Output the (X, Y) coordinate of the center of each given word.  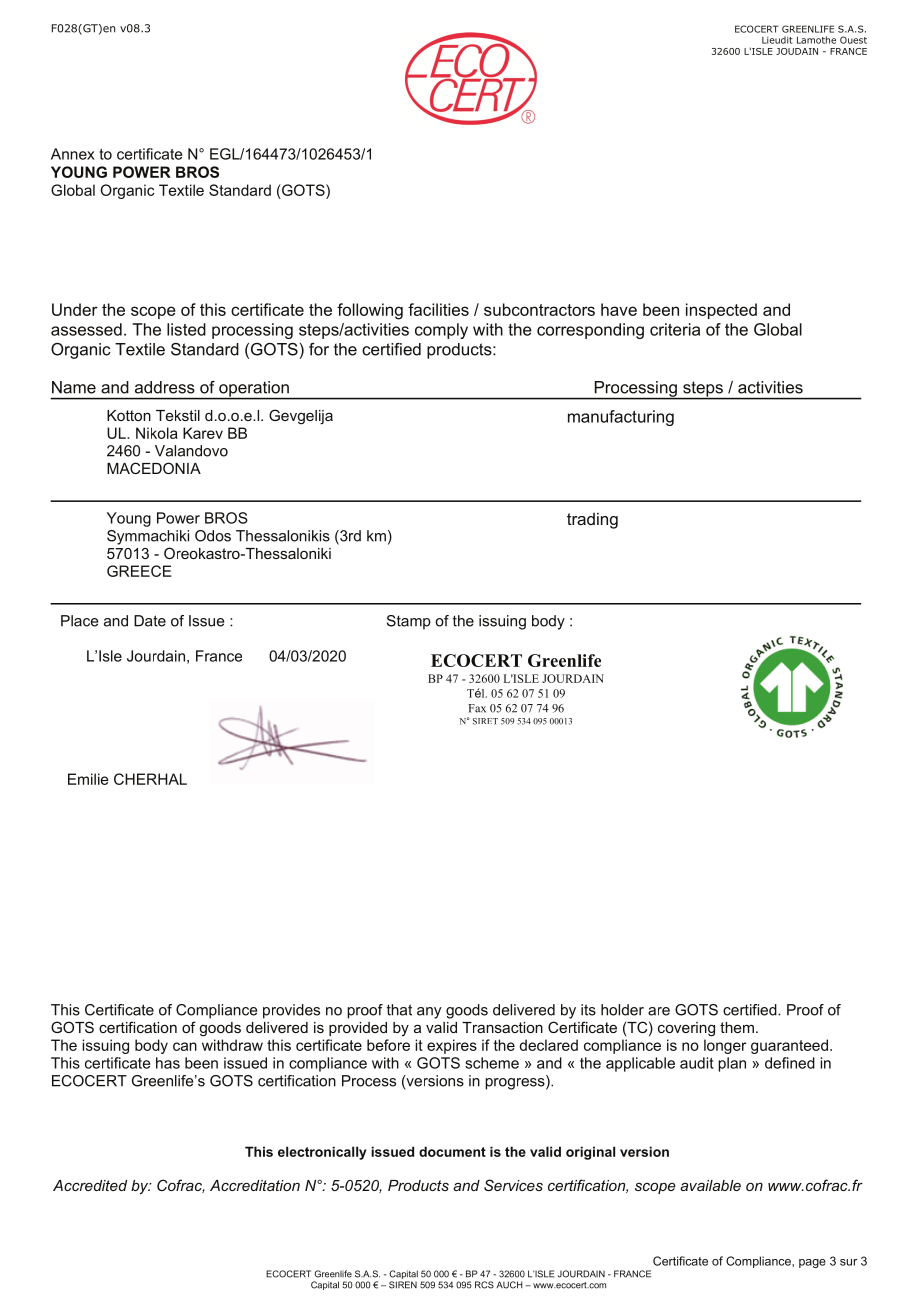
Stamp (409, 622)
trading (592, 520)
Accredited (90, 1185)
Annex (73, 154)
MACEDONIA (154, 468)
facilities (438, 309)
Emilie (88, 779)
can (185, 1046)
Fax (477, 708)
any (429, 1013)
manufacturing (621, 418)
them (737, 1027)
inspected (721, 311)
